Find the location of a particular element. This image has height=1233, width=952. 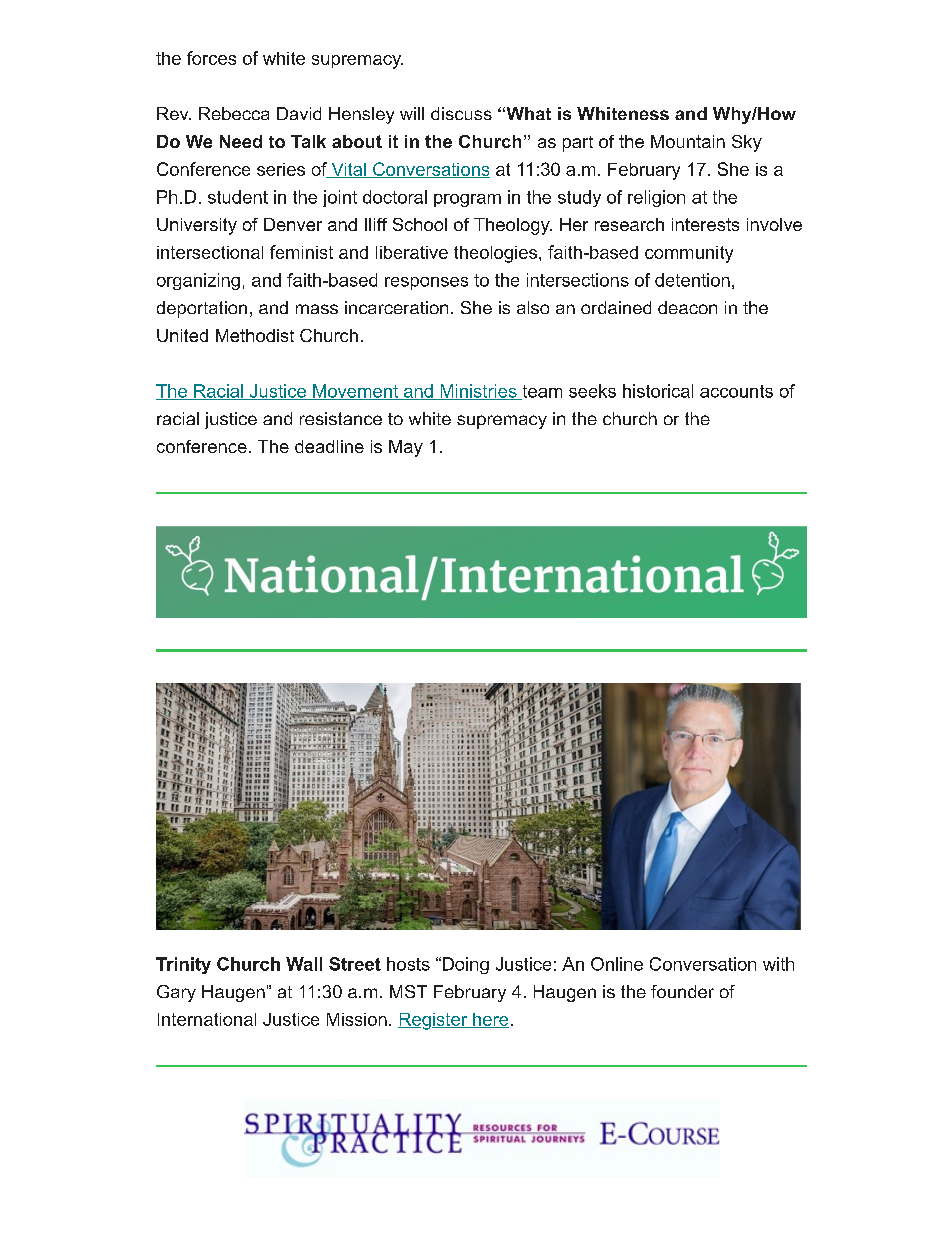

accounts is located at coordinates (736, 391).
